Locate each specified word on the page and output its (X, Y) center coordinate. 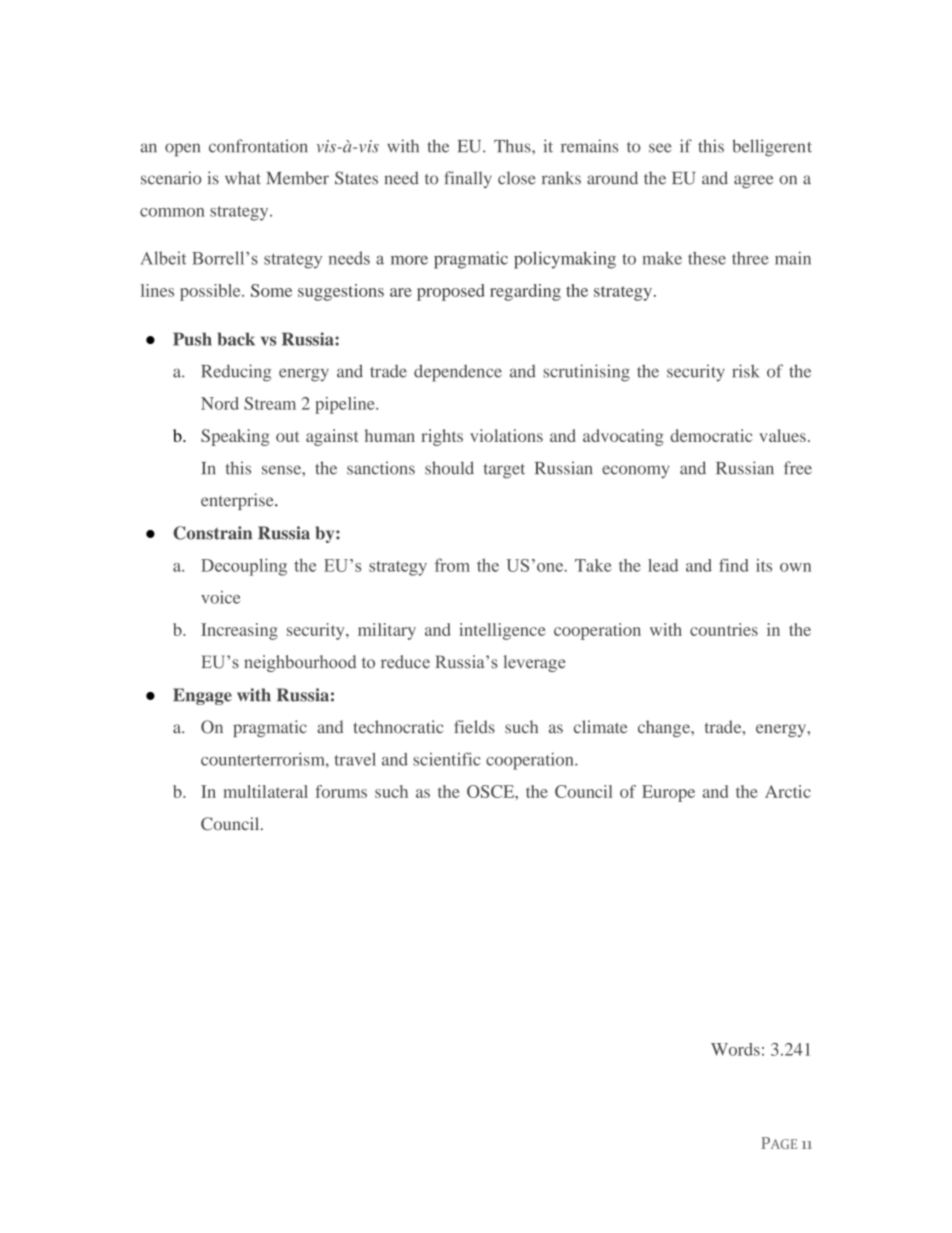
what (243, 178)
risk (746, 371)
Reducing (236, 373)
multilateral (265, 791)
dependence (458, 373)
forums (341, 791)
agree (754, 181)
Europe (668, 793)
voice (220, 597)
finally (468, 179)
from (452, 565)
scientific (447, 759)
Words (735, 1049)
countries (724, 629)
